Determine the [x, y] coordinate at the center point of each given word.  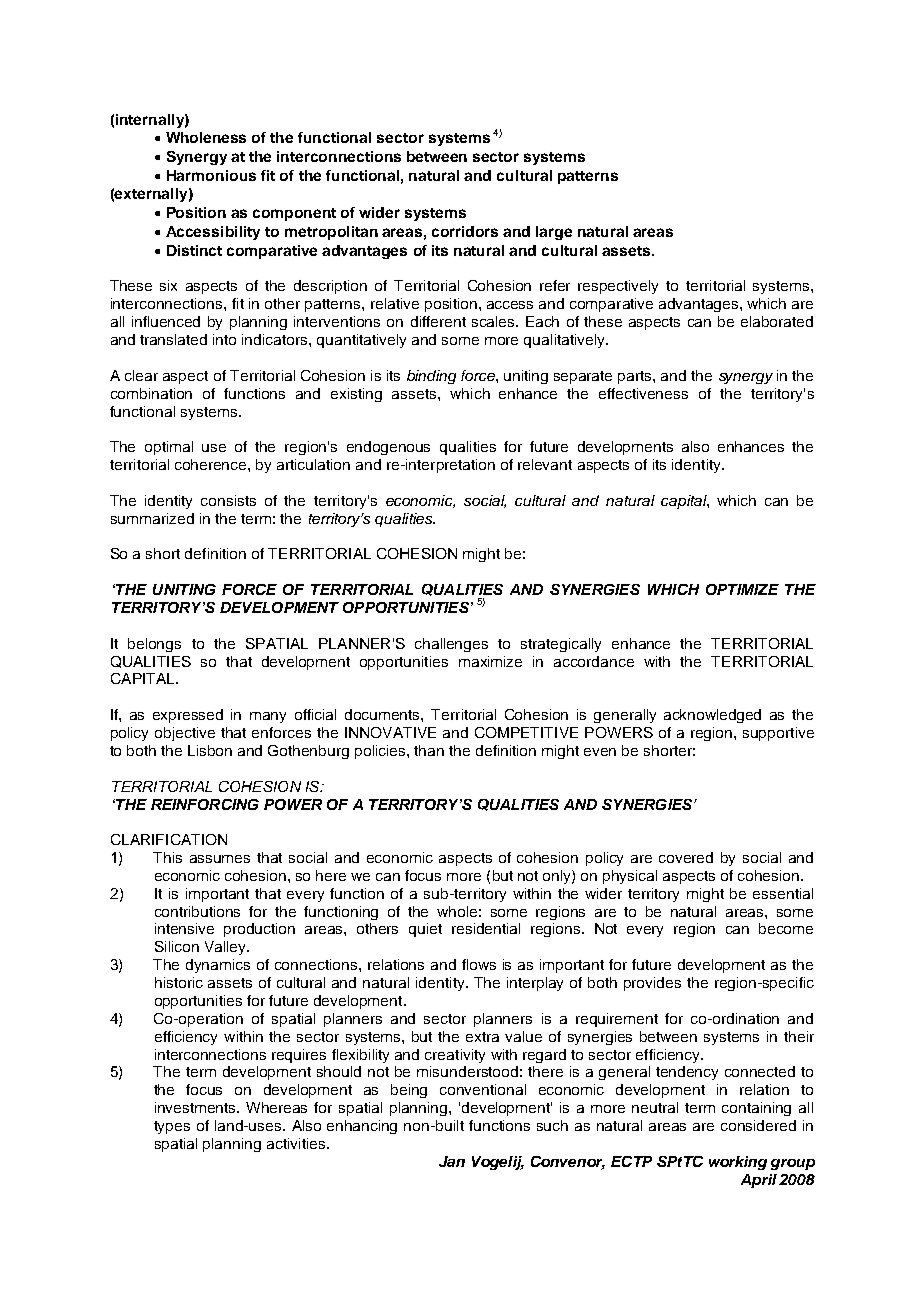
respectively [618, 287]
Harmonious [211, 175]
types [172, 1127]
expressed [188, 716]
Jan [452, 1161]
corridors [465, 231]
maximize [490, 661]
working [738, 1163]
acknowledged [712, 716]
